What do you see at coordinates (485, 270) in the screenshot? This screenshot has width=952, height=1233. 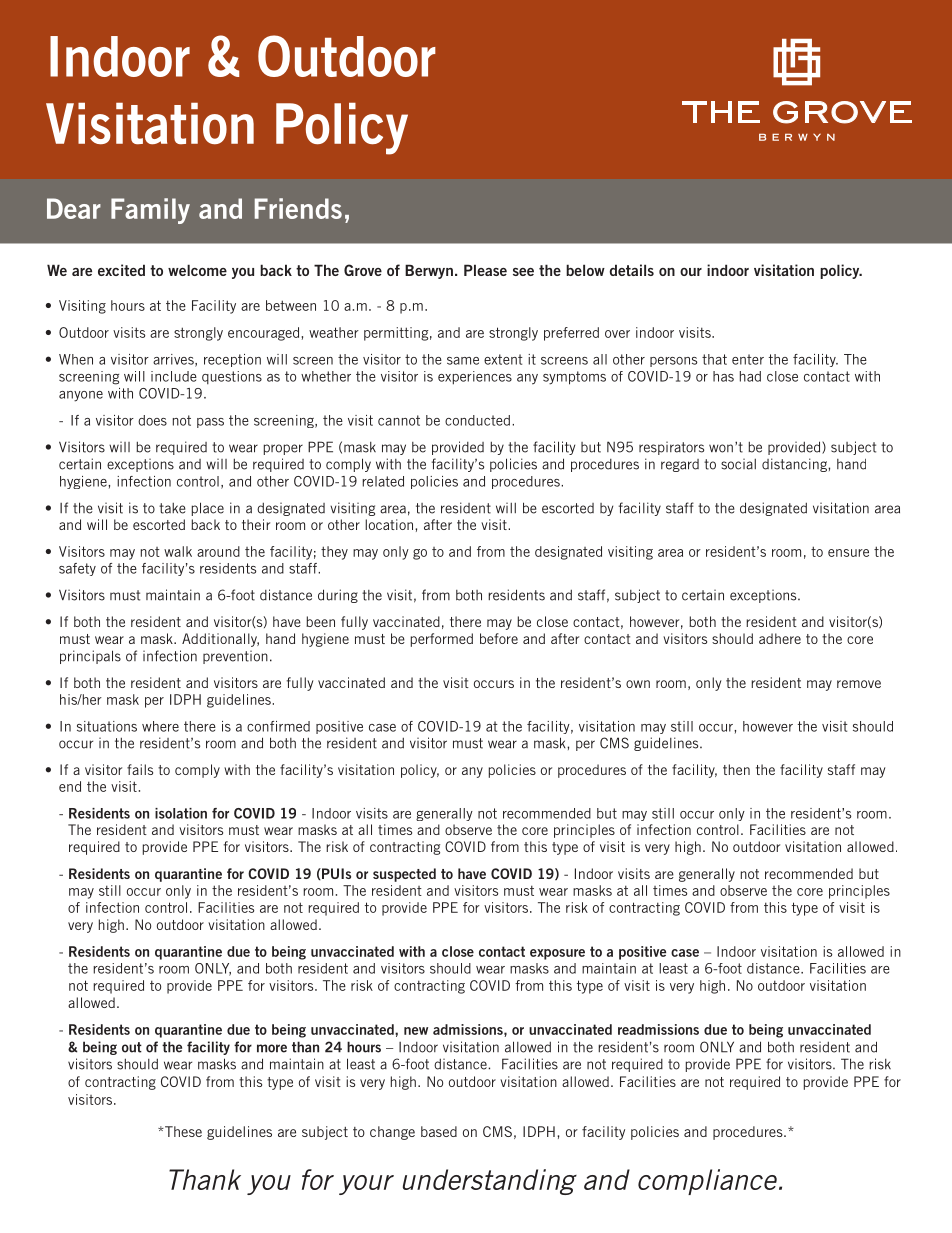 I see `Please` at bounding box center [485, 270].
